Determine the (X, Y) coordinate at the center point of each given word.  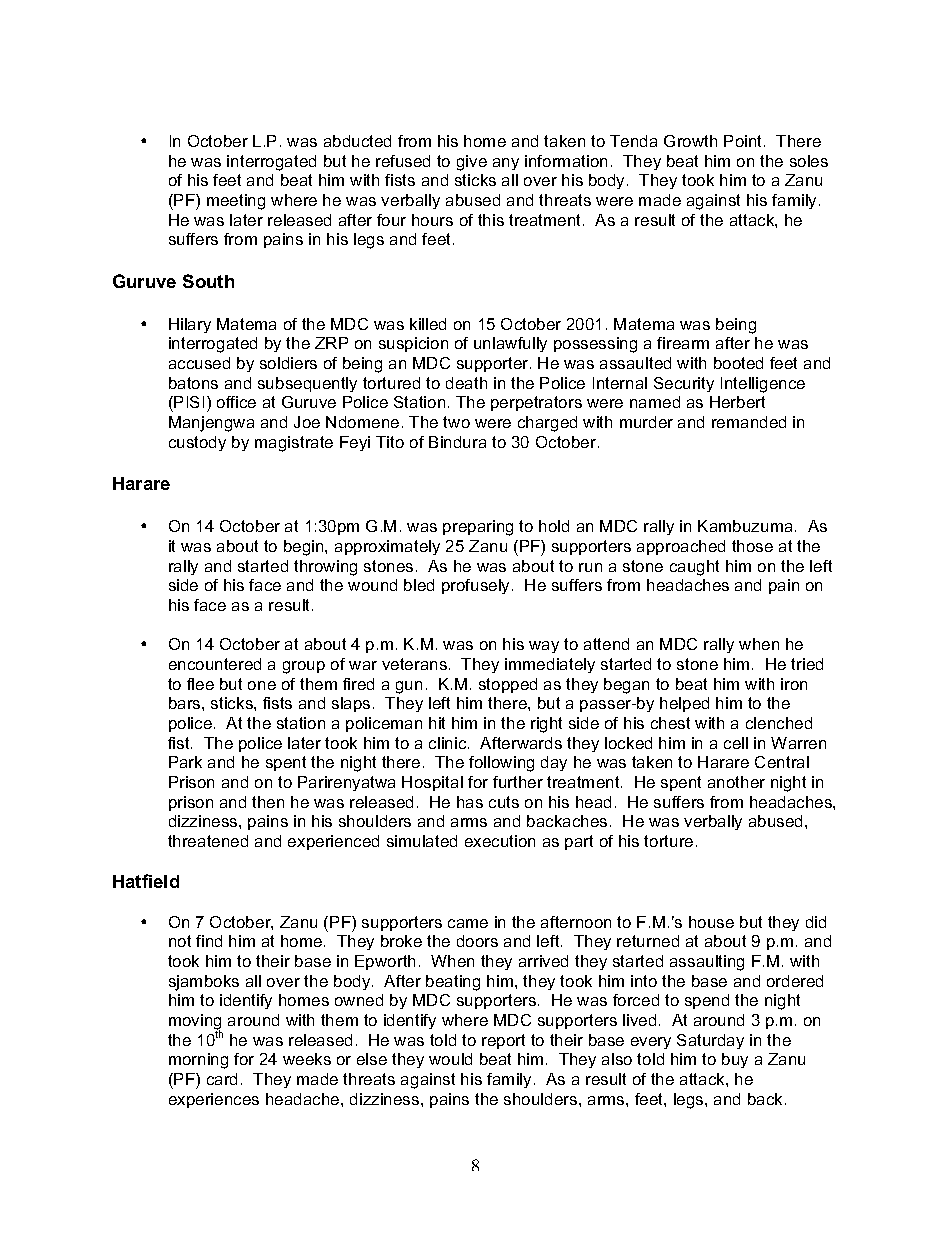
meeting (236, 202)
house (711, 922)
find (209, 941)
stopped (508, 685)
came (468, 923)
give (472, 163)
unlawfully (510, 344)
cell (736, 743)
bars (186, 703)
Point (744, 141)
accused (199, 363)
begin (305, 548)
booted (738, 363)
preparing (478, 528)
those (752, 546)
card (222, 1079)
